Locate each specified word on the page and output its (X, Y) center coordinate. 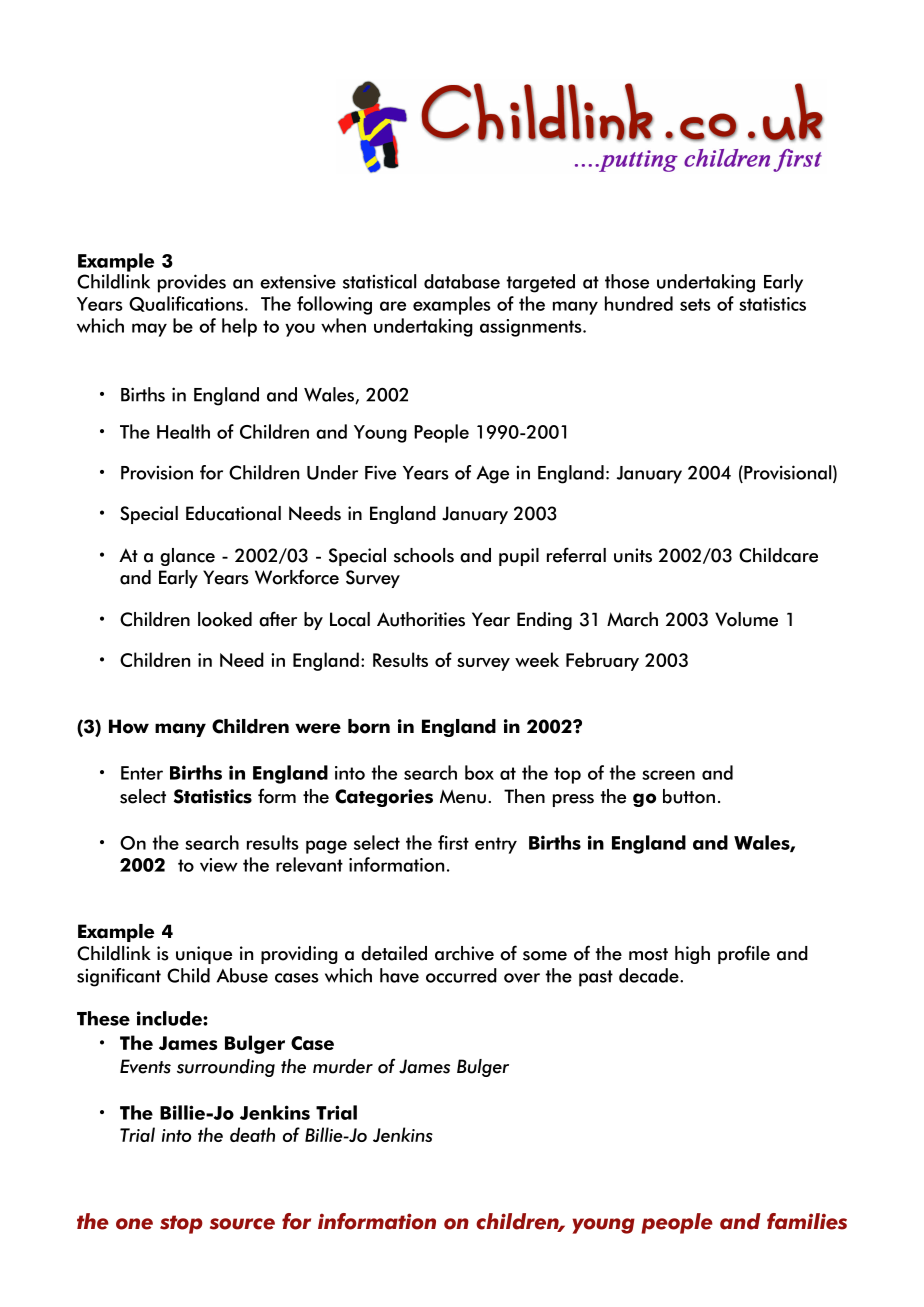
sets (695, 304)
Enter (142, 773)
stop (181, 1224)
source (242, 1224)
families (807, 1221)
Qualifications (186, 304)
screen (668, 775)
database (462, 281)
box (479, 772)
